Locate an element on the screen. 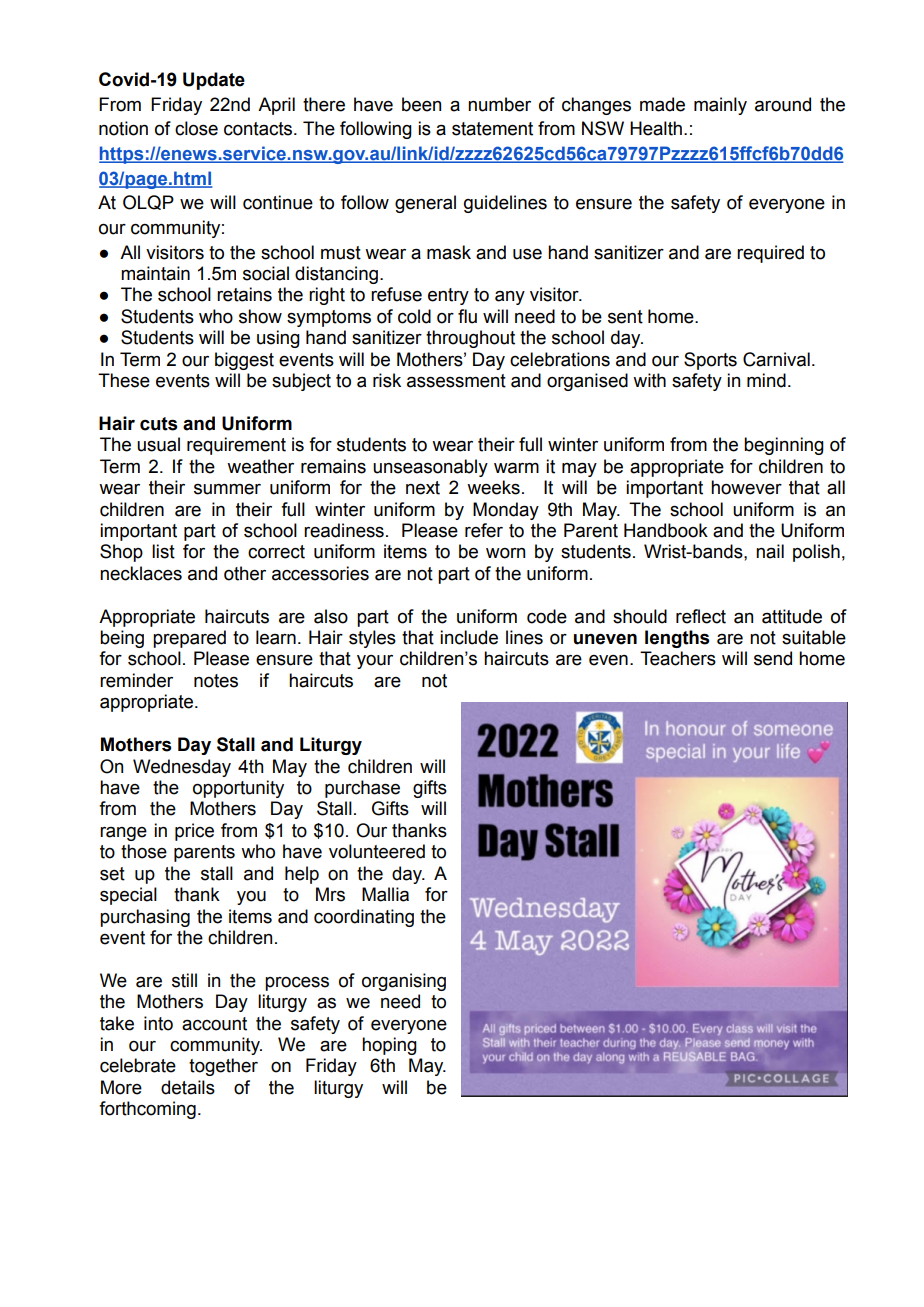 This screenshot has height=1307, width=924. details is located at coordinates (188, 1087).
